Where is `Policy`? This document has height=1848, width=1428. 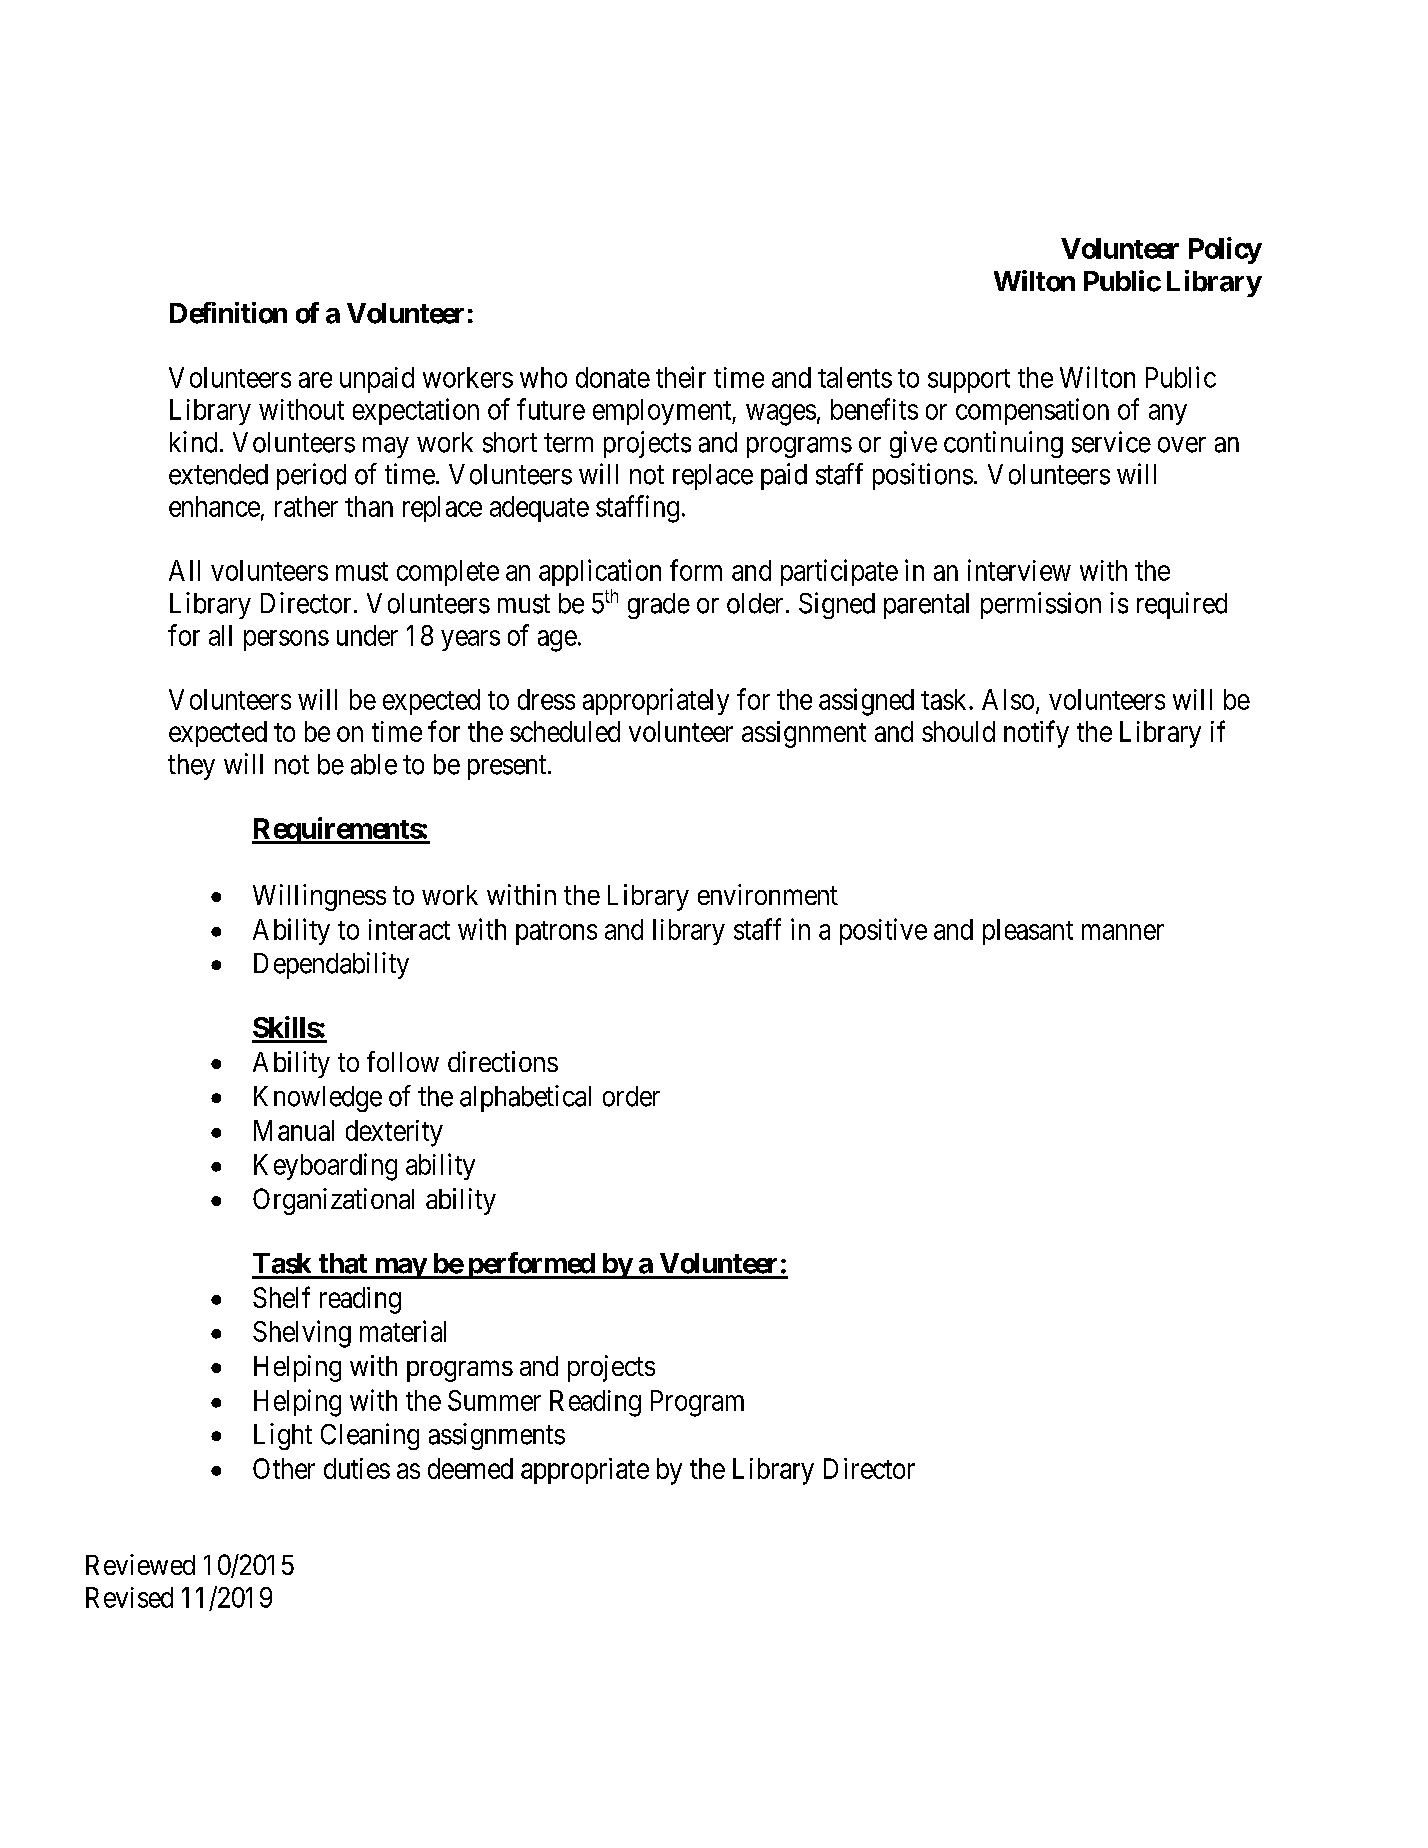 Policy is located at coordinates (1225, 250).
